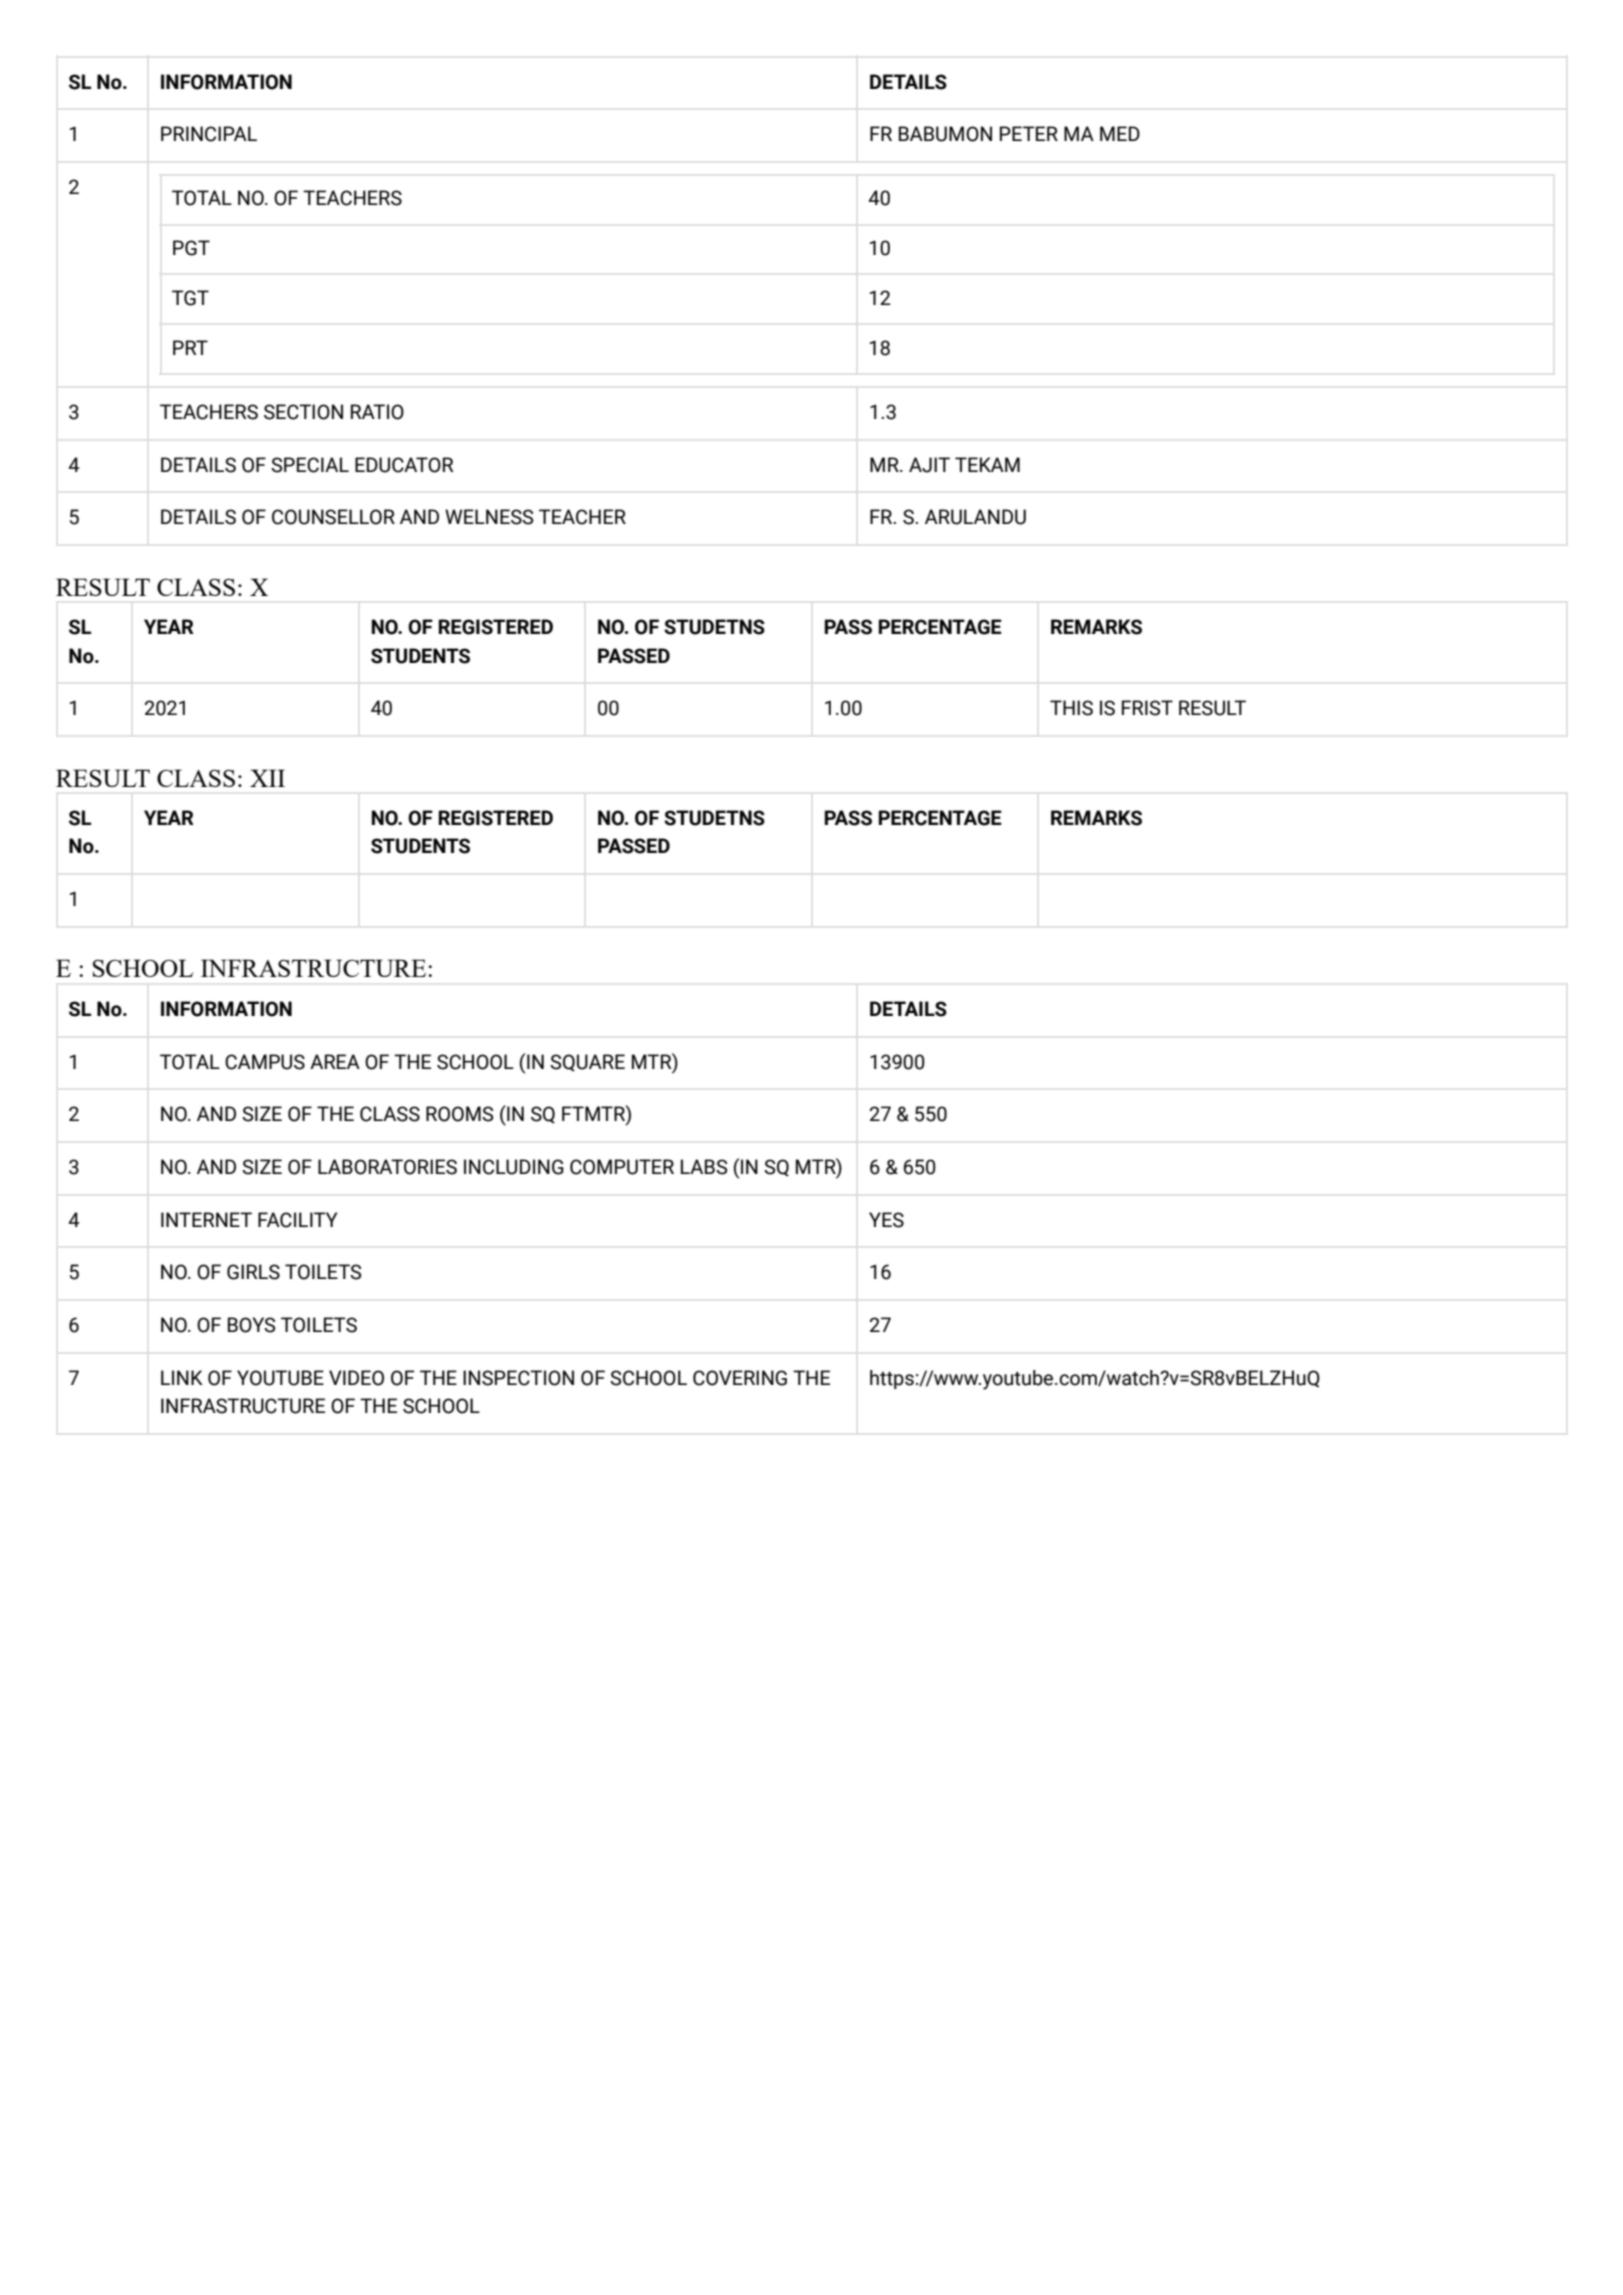 The width and height of the page is (1623, 2295). Describe the element at coordinates (886, 1220) in the page. I see `YES` at that location.
